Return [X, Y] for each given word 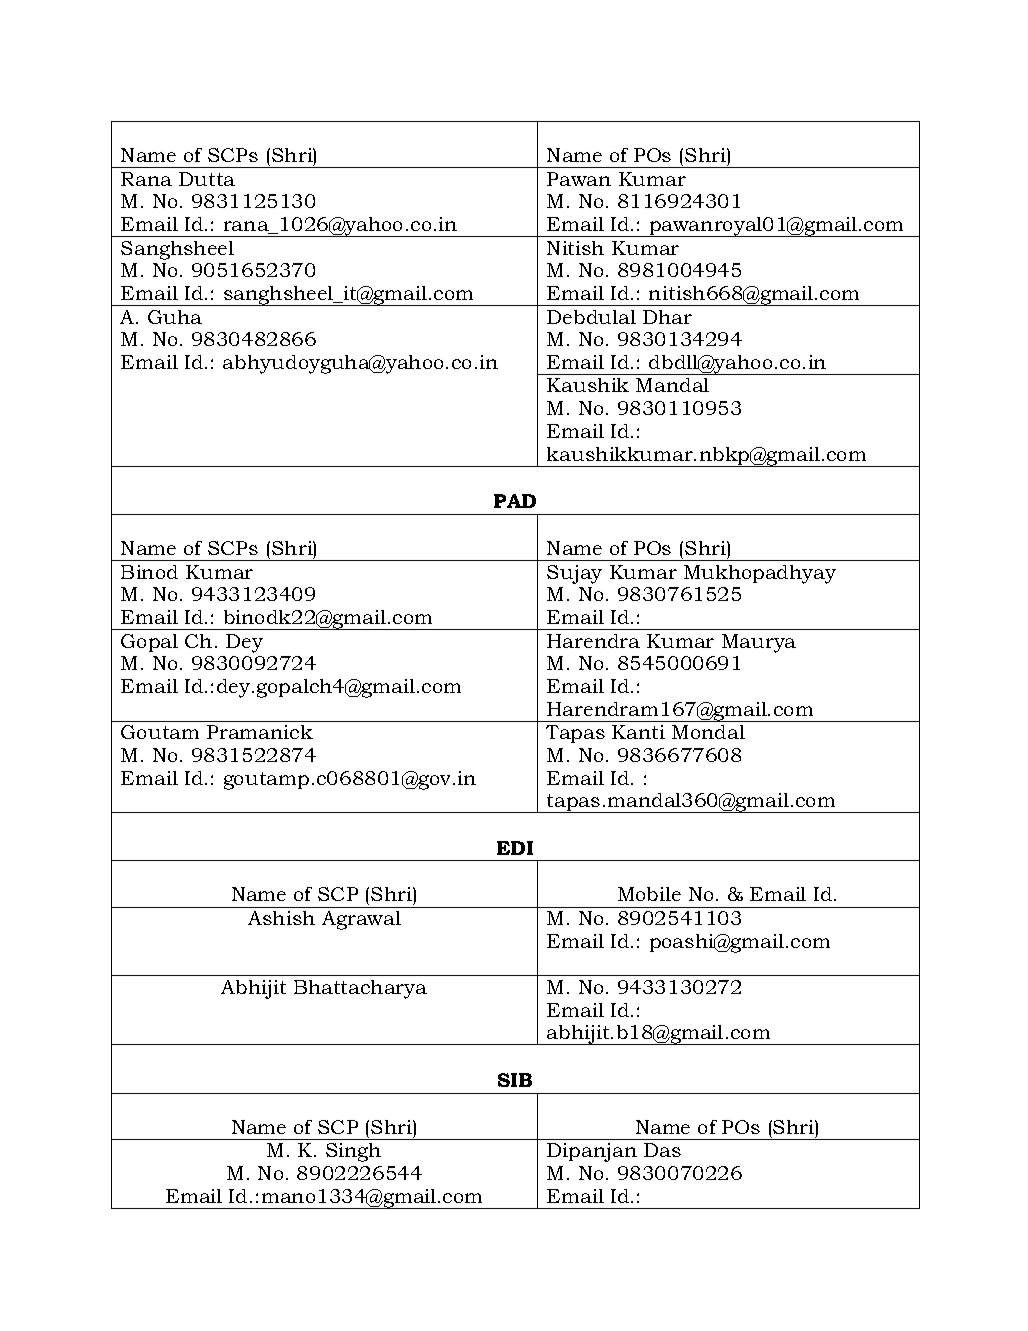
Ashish [281, 918]
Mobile [649, 894]
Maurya [759, 643]
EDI [515, 848]
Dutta [207, 179]
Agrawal [361, 920]
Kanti [638, 732]
